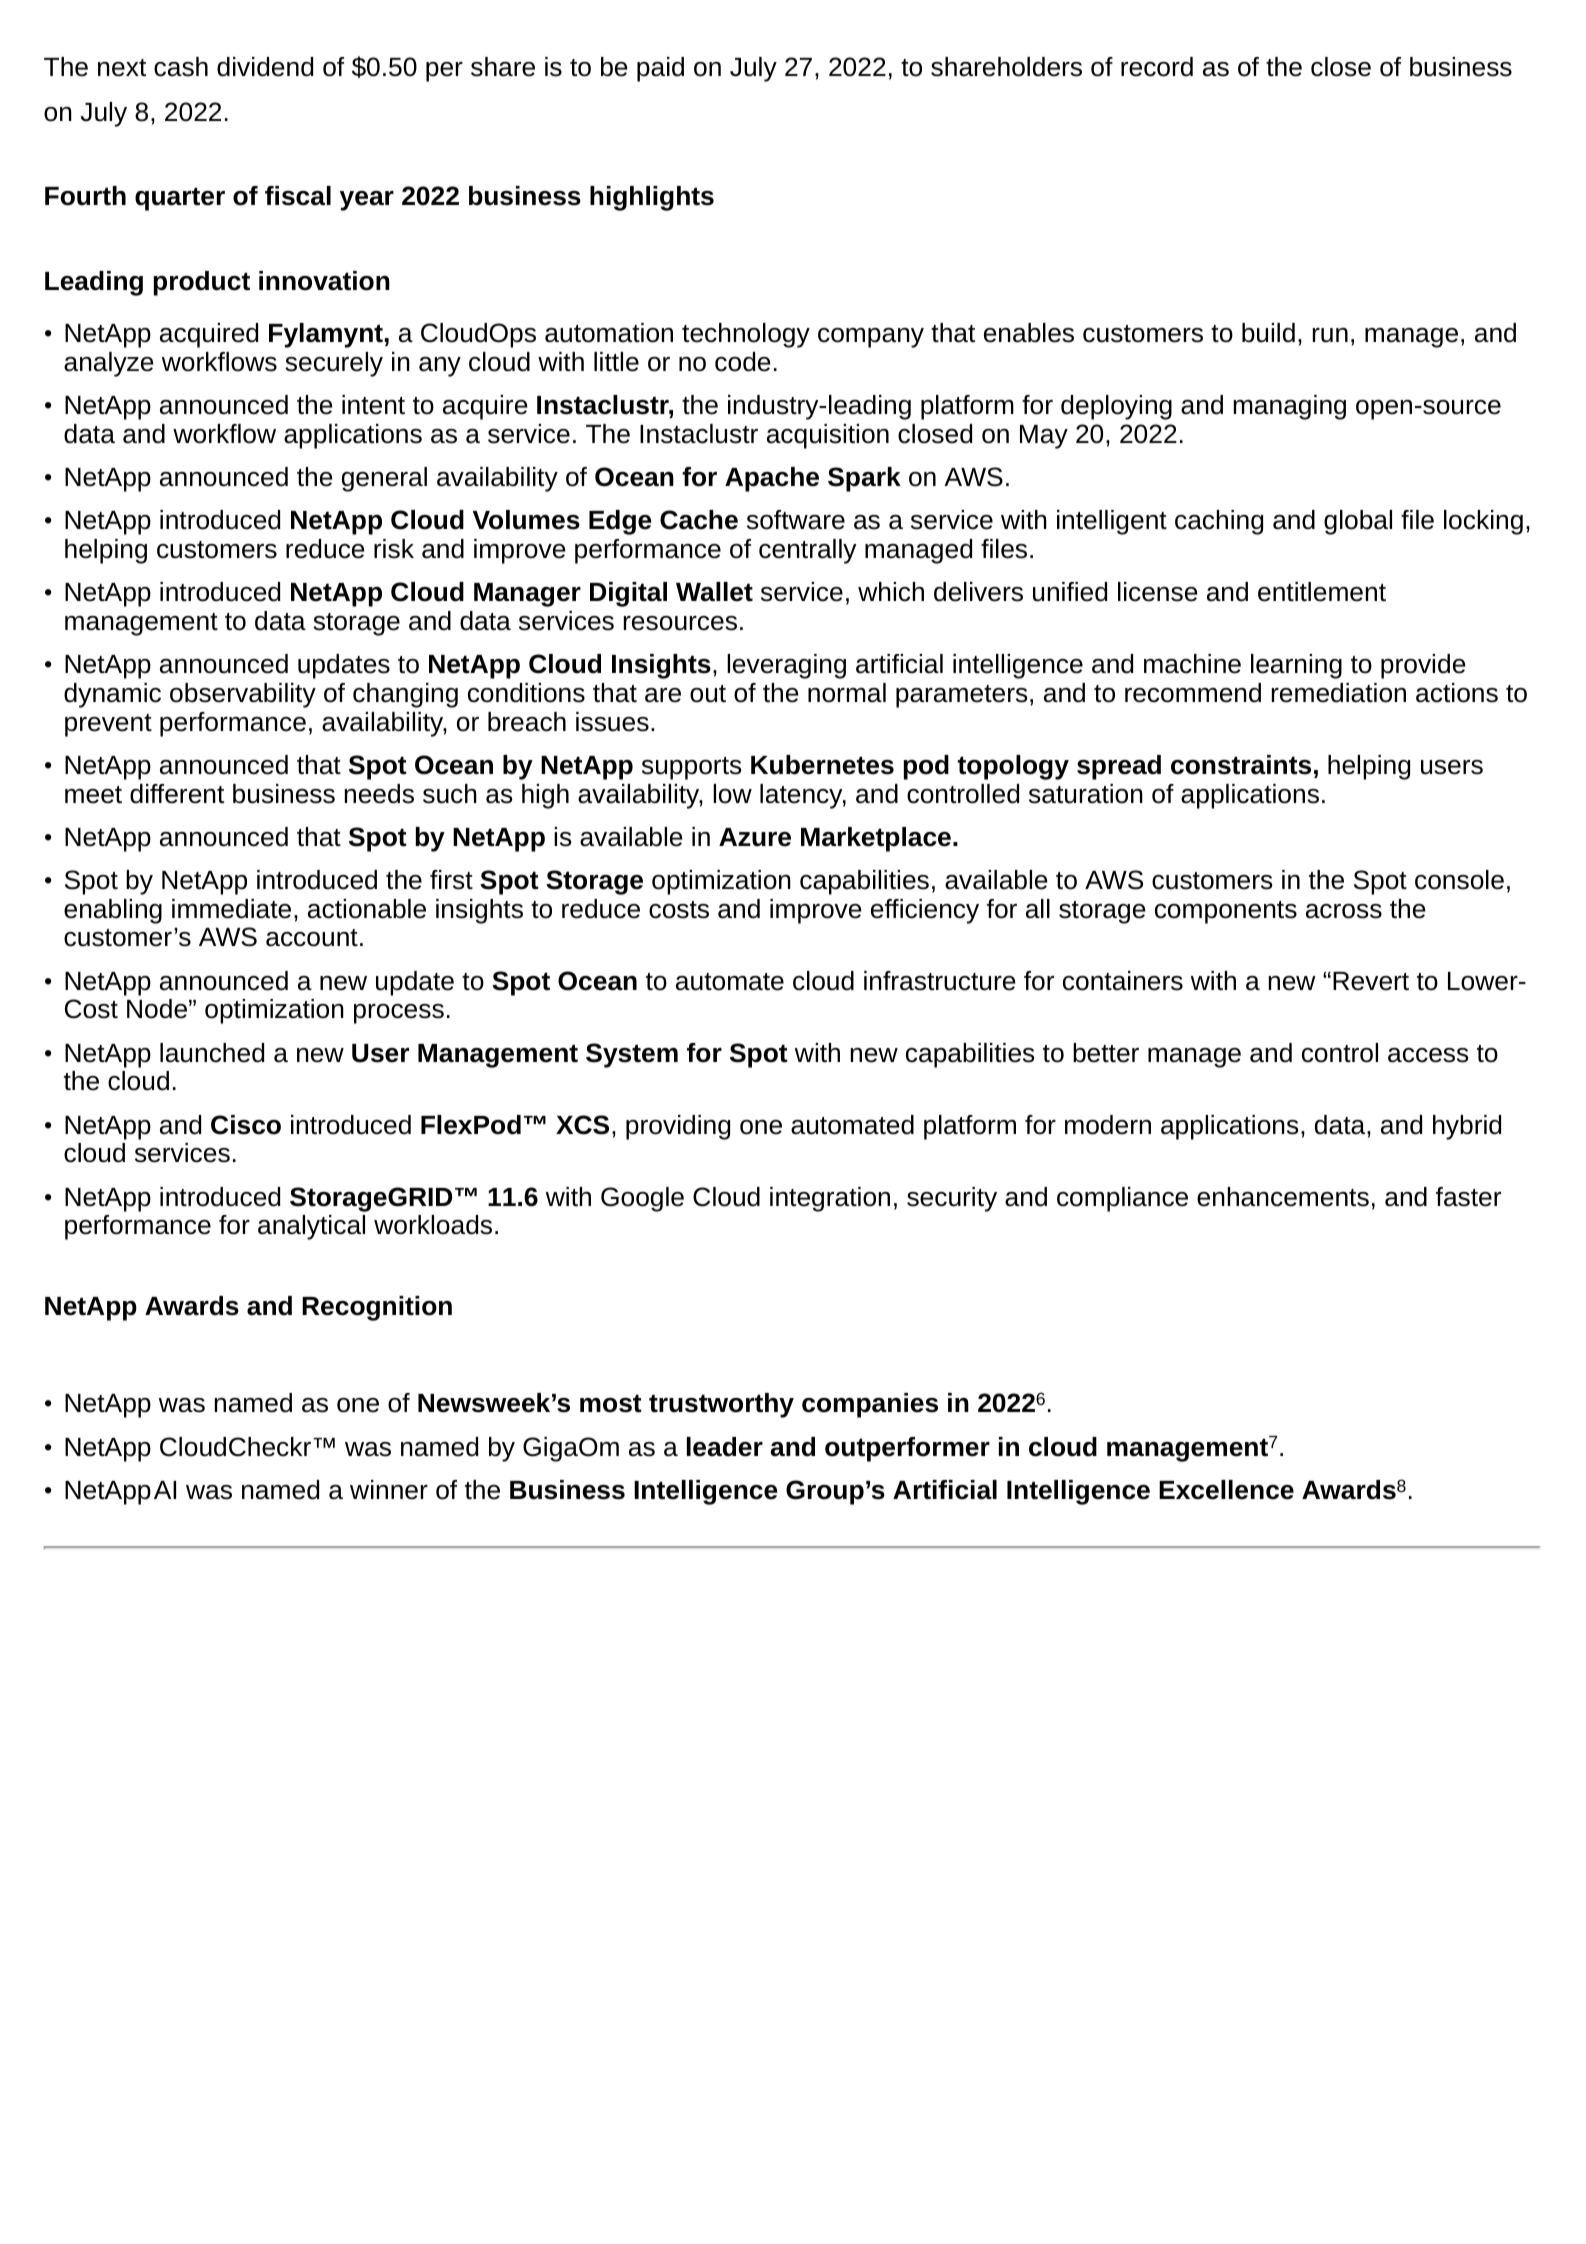 This screenshot has height=2244, width=1586. Describe the element at coordinates (177, 794) in the screenshot. I see `different` at that location.
